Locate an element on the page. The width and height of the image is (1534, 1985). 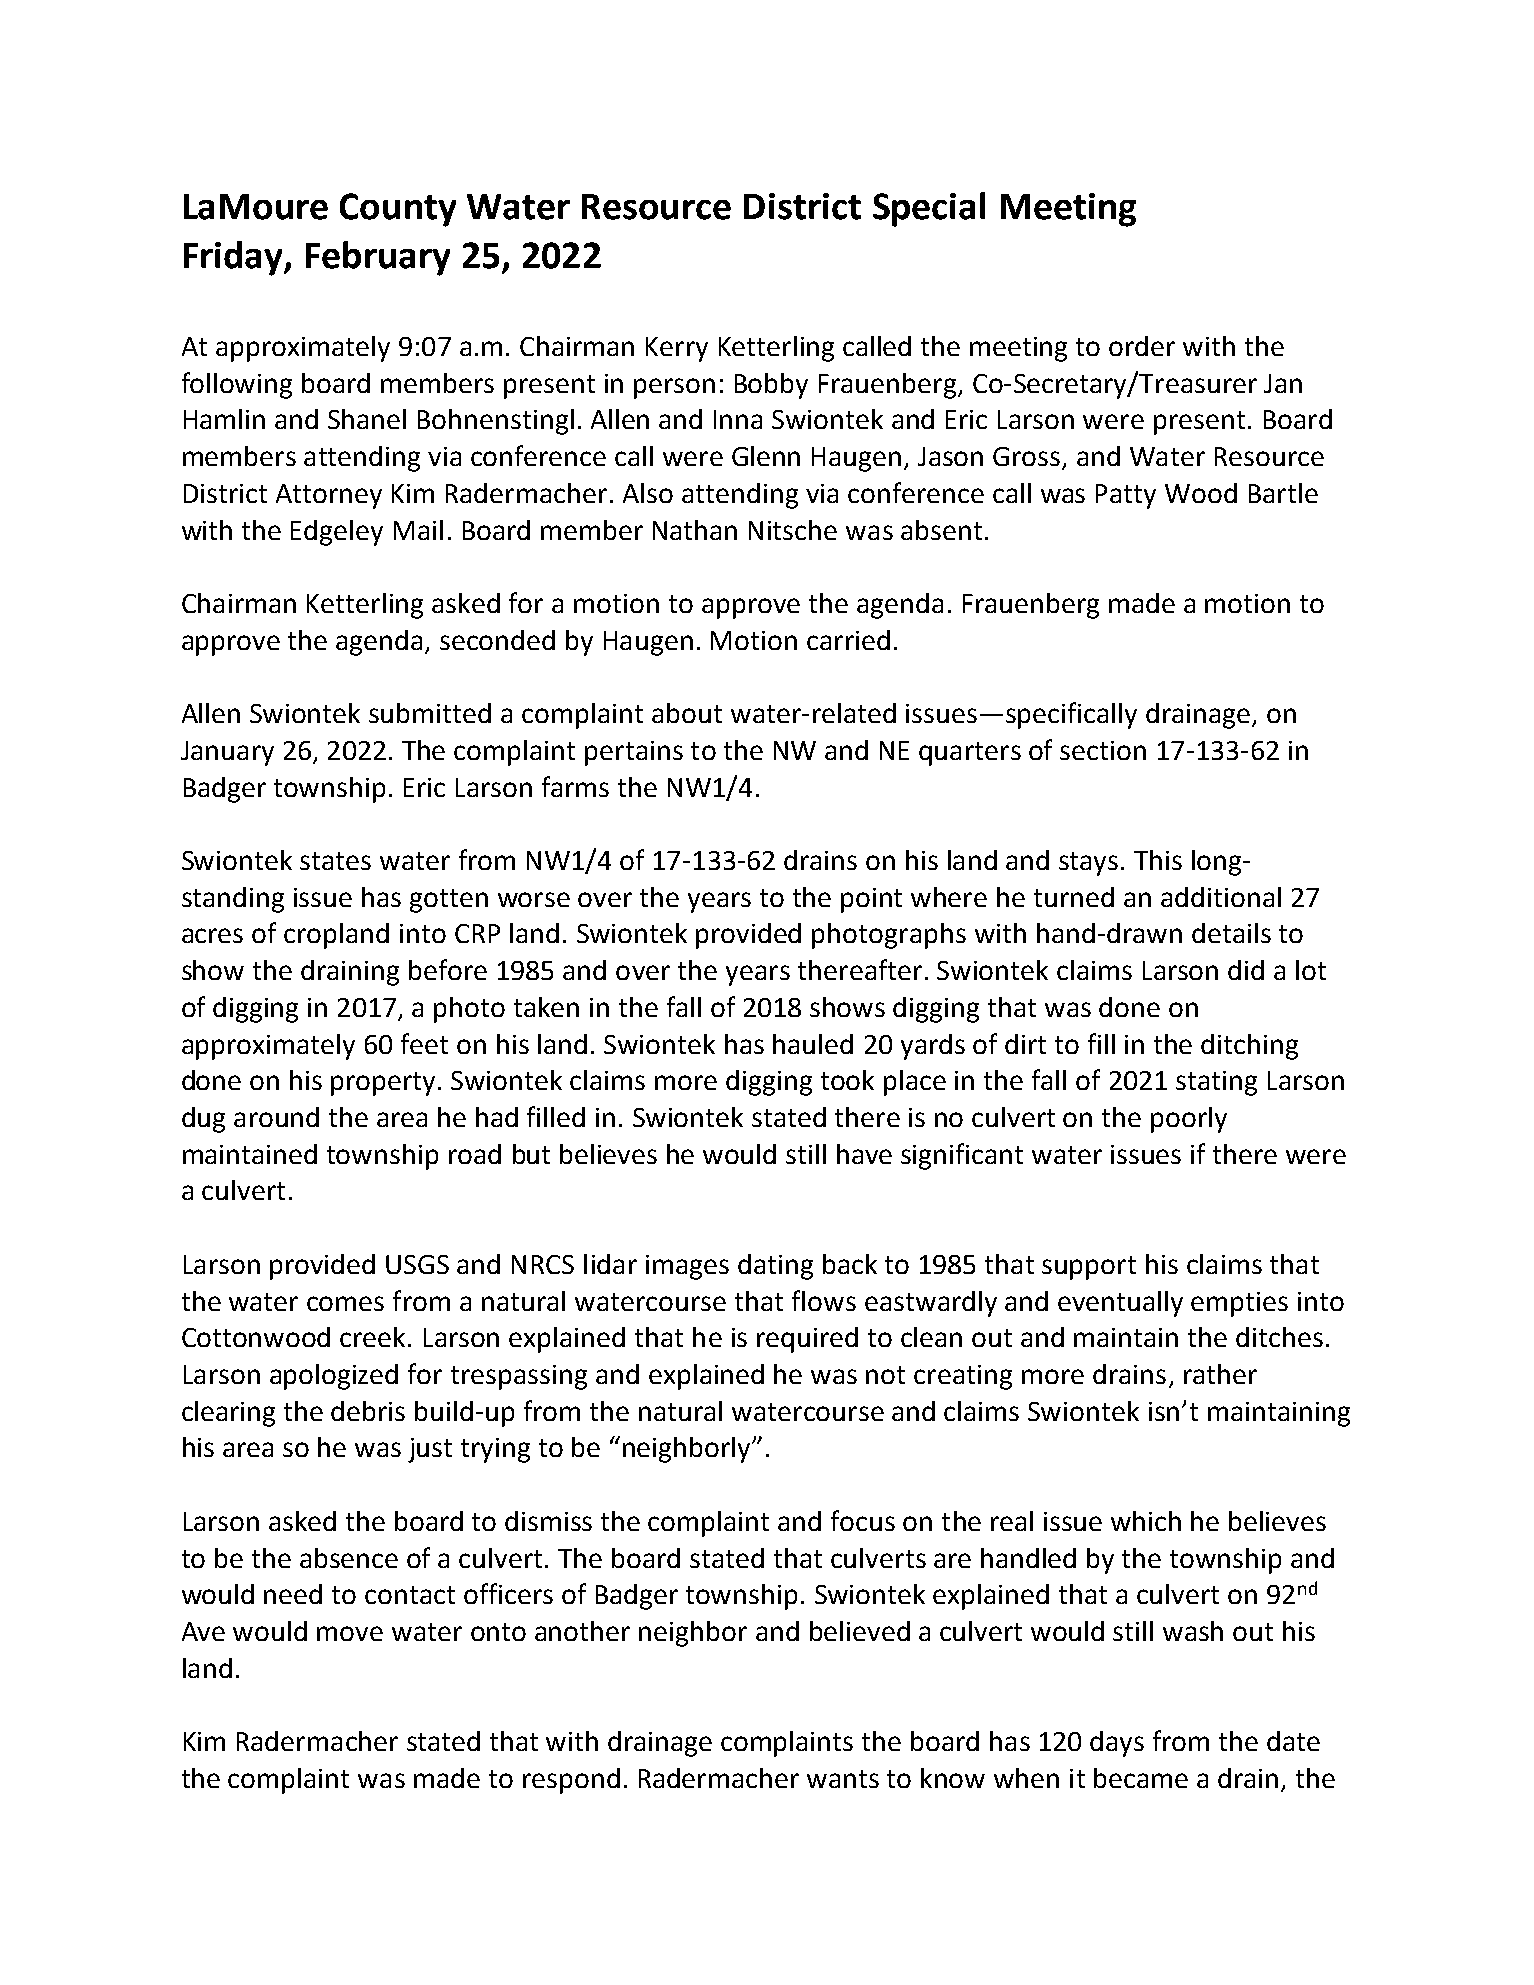
February is located at coordinates (378, 258).
